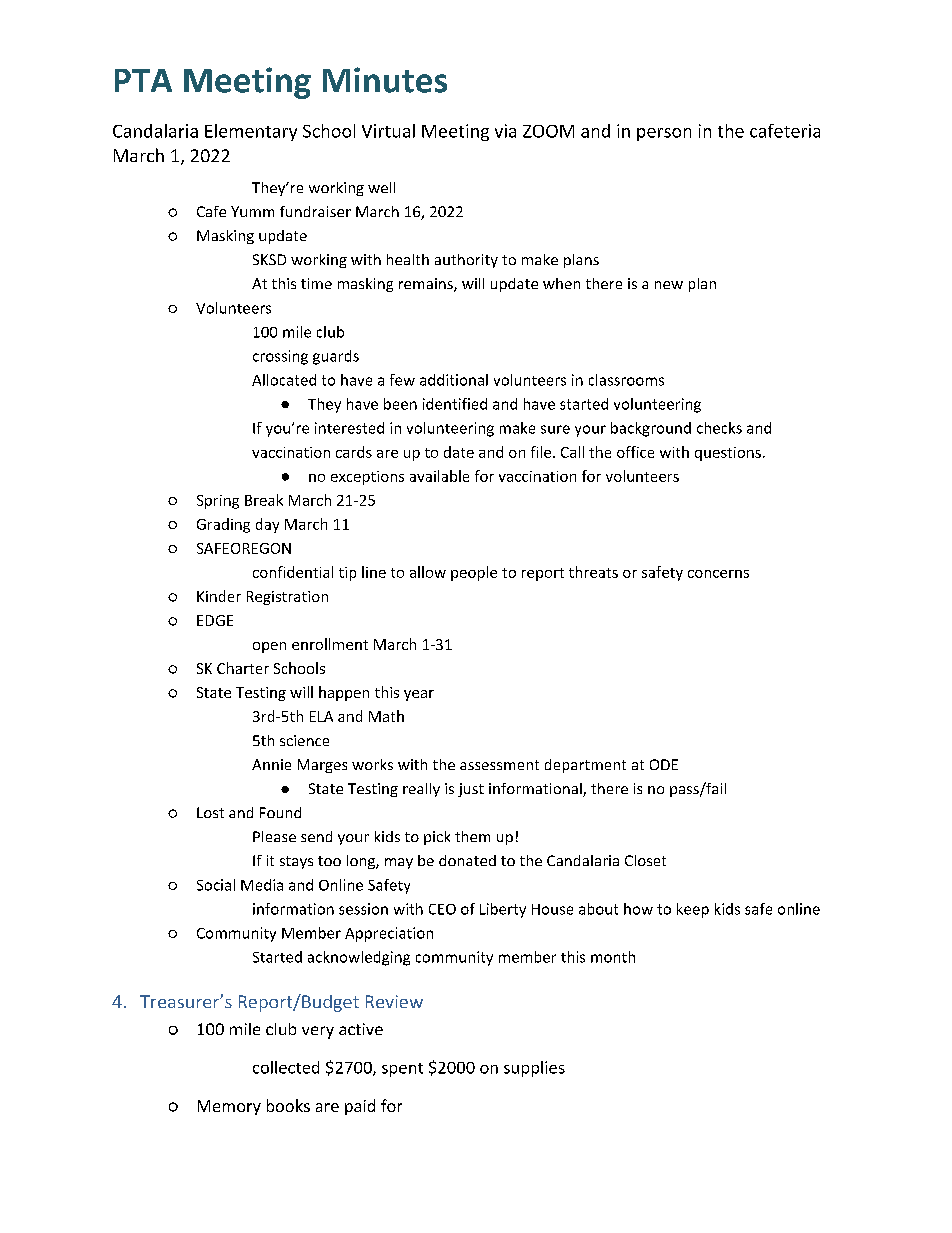 The image size is (952, 1233). Describe the element at coordinates (218, 502) in the image. I see `Spring` at that location.
